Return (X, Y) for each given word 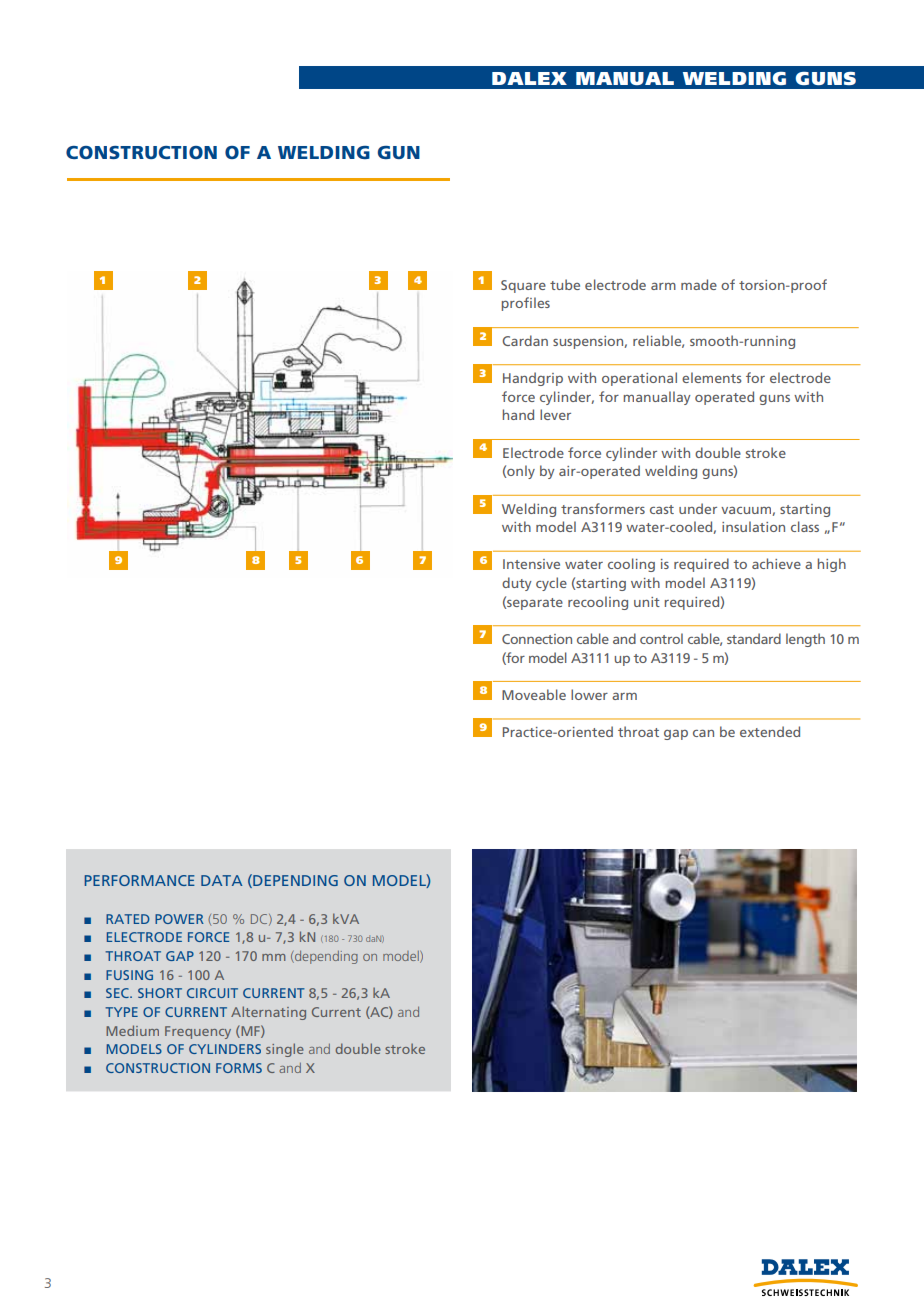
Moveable (534, 694)
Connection (537, 639)
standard (754, 638)
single (285, 1050)
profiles (526, 304)
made (699, 284)
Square (523, 286)
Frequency (198, 1032)
